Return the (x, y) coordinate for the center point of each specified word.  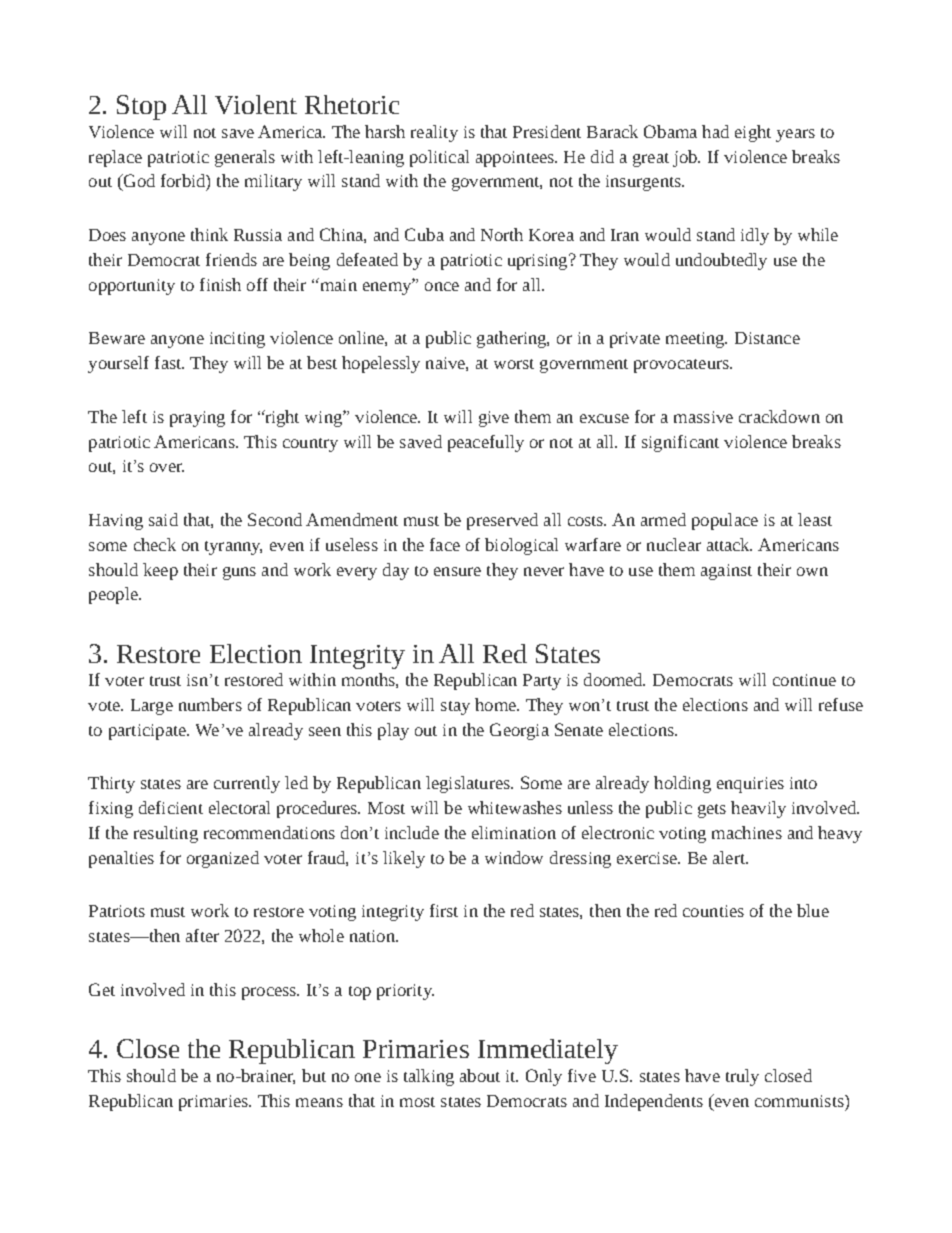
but (314, 1075)
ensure (457, 571)
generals (245, 158)
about (480, 1075)
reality (434, 133)
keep (160, 571)
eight (753, 133)
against (726, 572)
